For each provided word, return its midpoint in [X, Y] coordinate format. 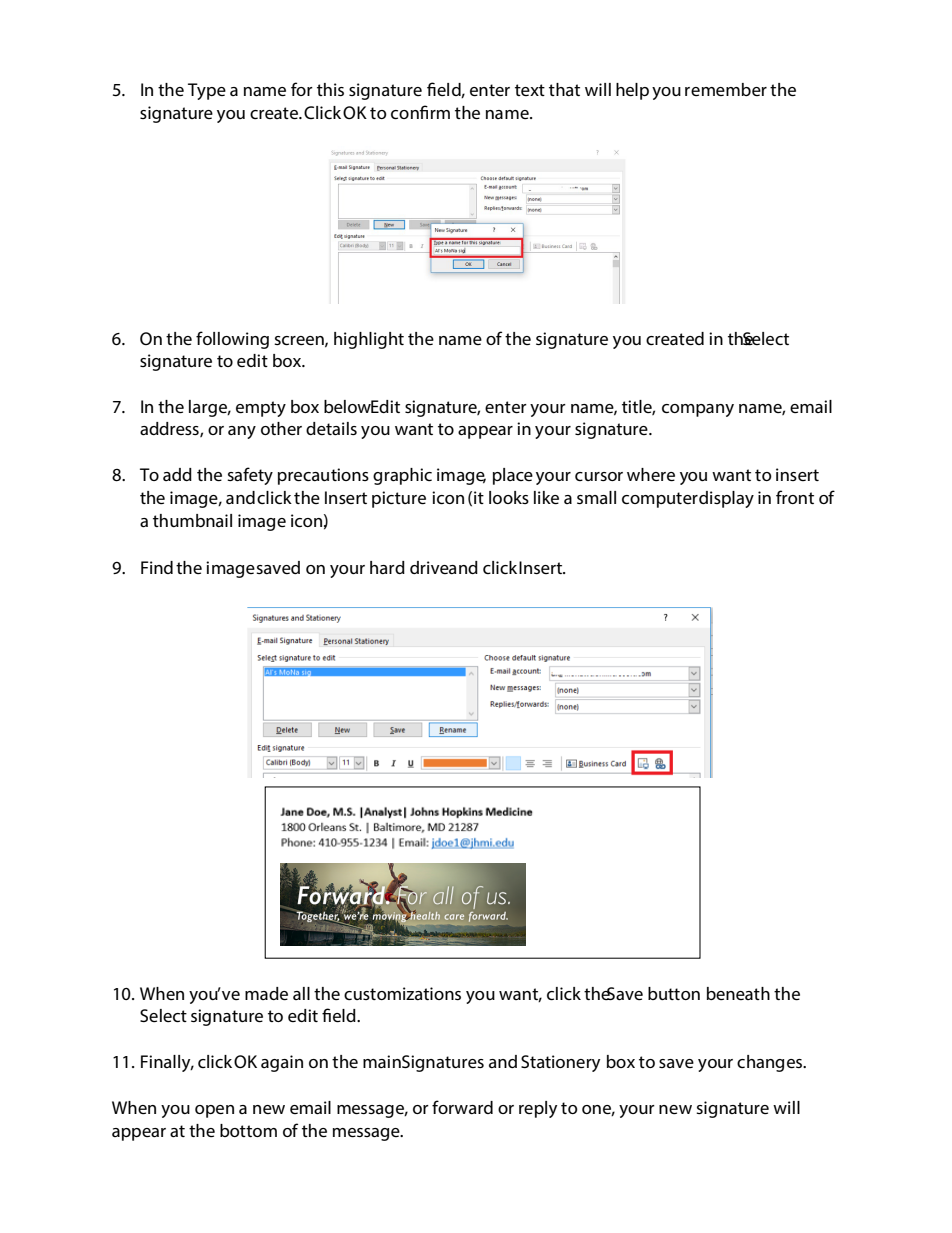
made [266, 993]
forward [462, 1107]
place [513, 476]
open [214, 1111]
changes [770, 1063]
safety [250, 476]
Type [207, 91]
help [632, 91]
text [530, 90]
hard [387, 567]
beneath [738, 993]
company [698, 410]
